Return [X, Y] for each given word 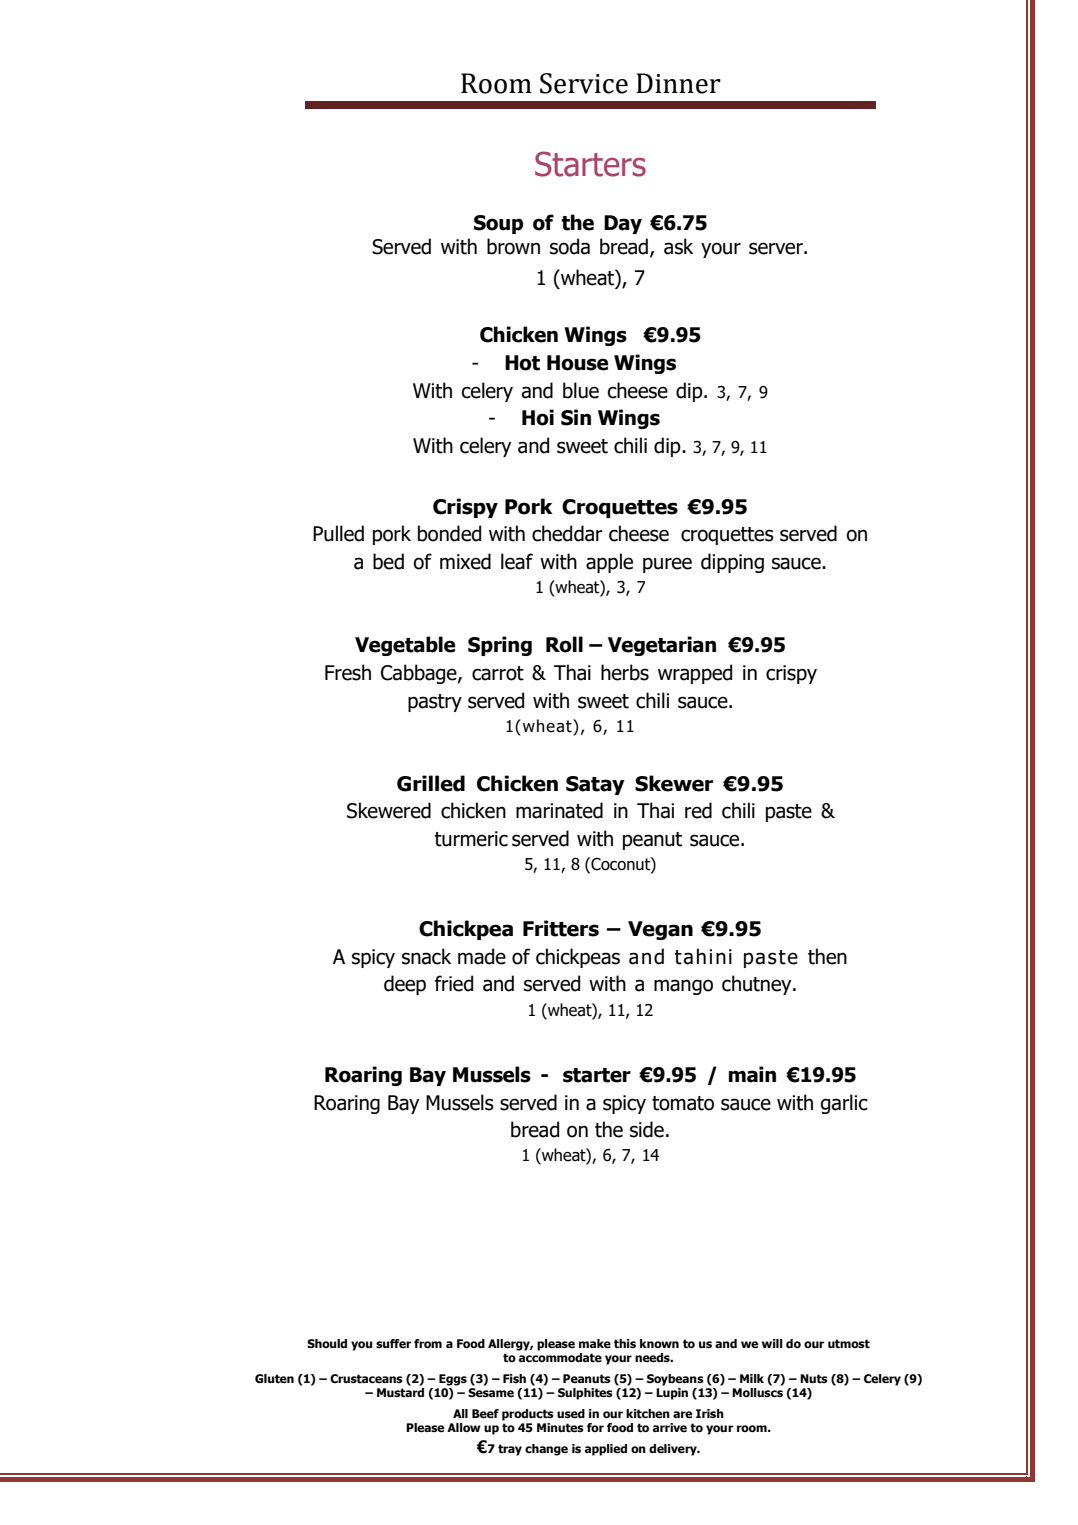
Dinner [678, 83]
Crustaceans [366, 1378]
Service [584, 83]
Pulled [338, 533]
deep [405, 985]
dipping [732, 563]
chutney [758, 985]
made [482, 956]
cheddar [567, 533]
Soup [498, 224]
